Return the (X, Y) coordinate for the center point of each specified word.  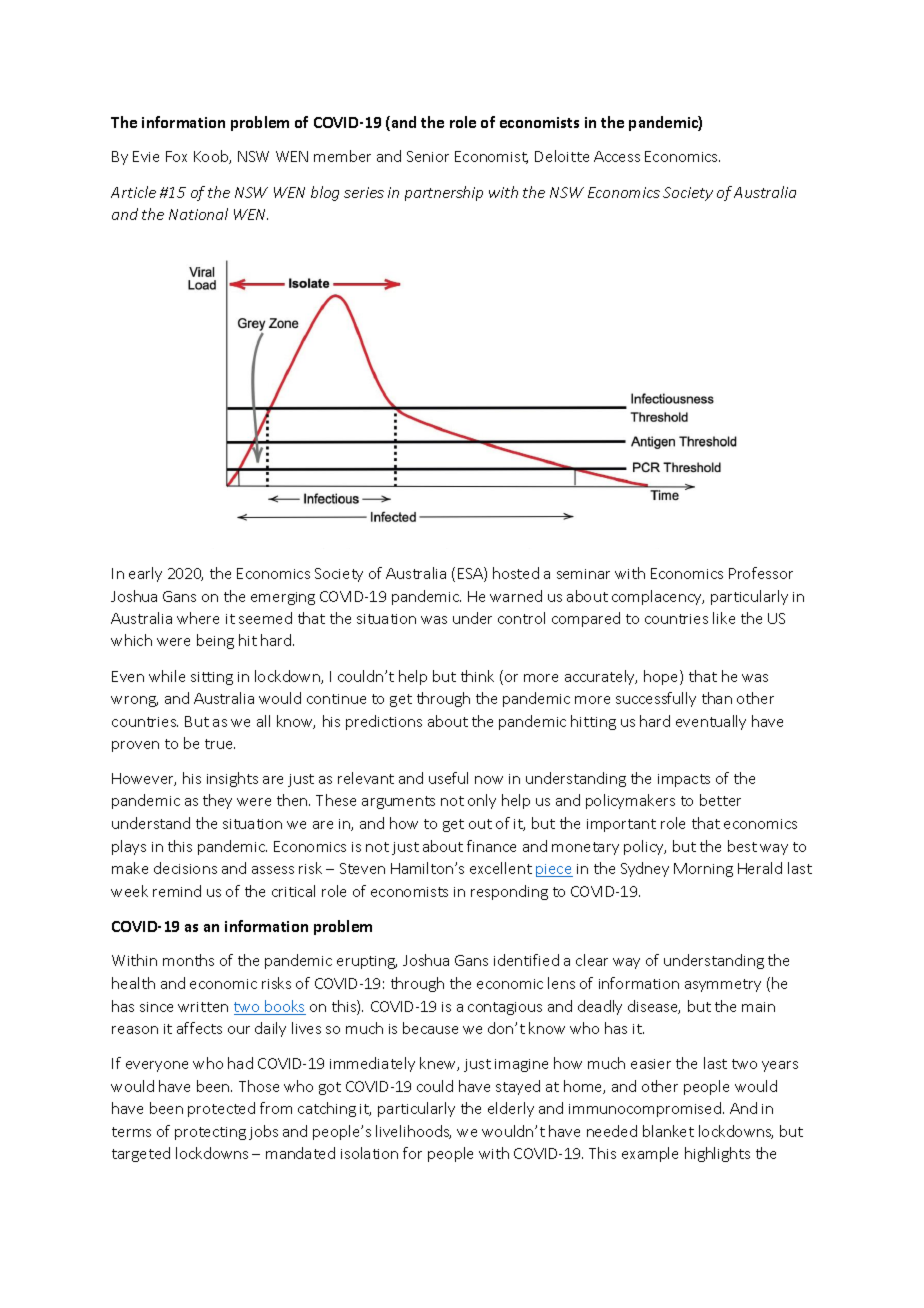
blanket (668, 1131)
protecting (210, 1133)
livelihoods (413, 1132)
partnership (444, 193)
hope (662, 677)
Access (617, 156)
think (477, 676)
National (198, 214)
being (215, 641)
